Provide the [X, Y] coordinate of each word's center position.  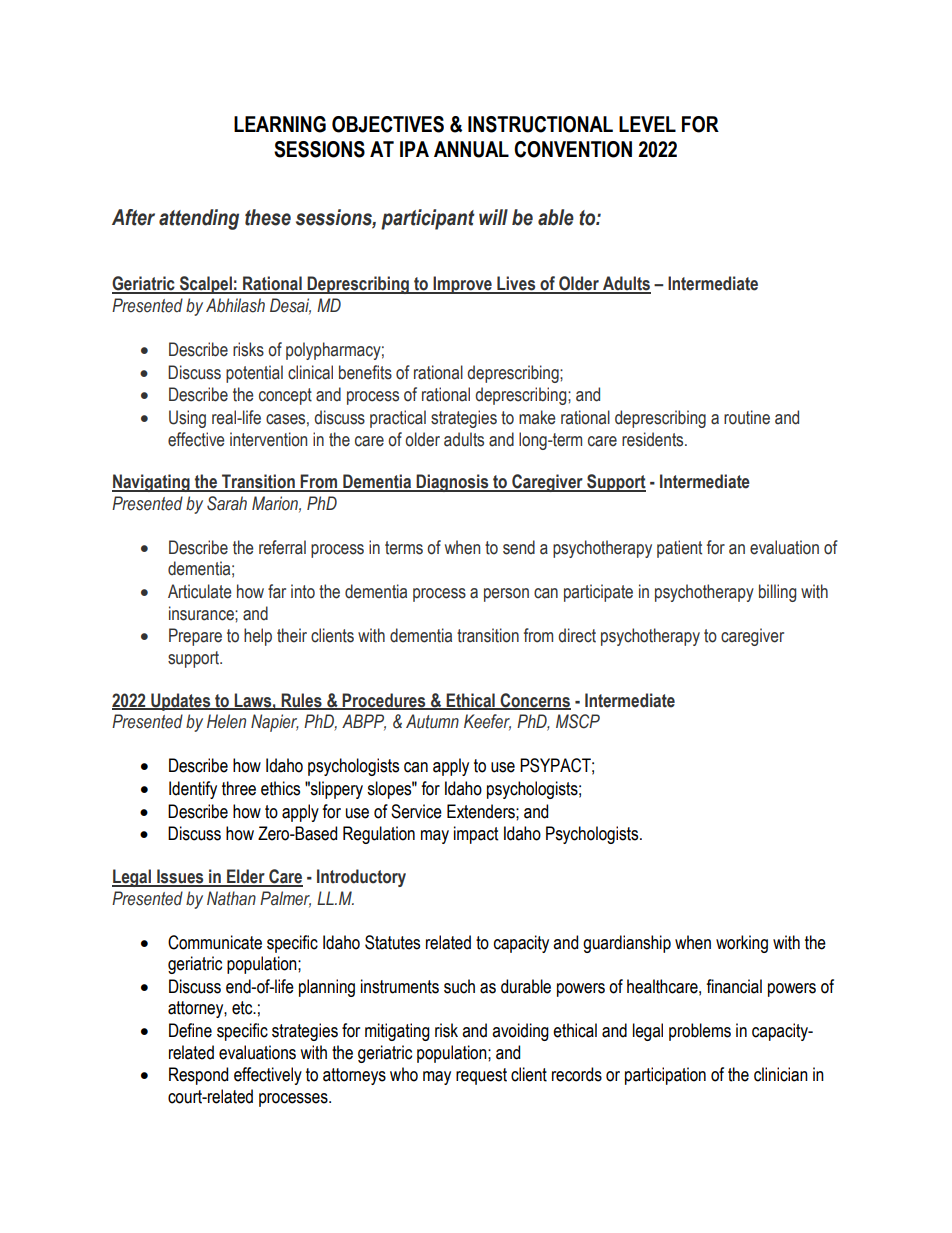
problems [700, 1032]
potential [254, 374]
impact [476, 835]
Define [190, 1030]
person [506, 595]
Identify [193, 790]
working [742, 944]
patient [679, 549]
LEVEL [647, 124]
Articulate [200, 591]
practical [398, 419]
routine [747, 417]
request [481, 1076]
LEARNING [280, 124]
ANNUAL [471, 149]
